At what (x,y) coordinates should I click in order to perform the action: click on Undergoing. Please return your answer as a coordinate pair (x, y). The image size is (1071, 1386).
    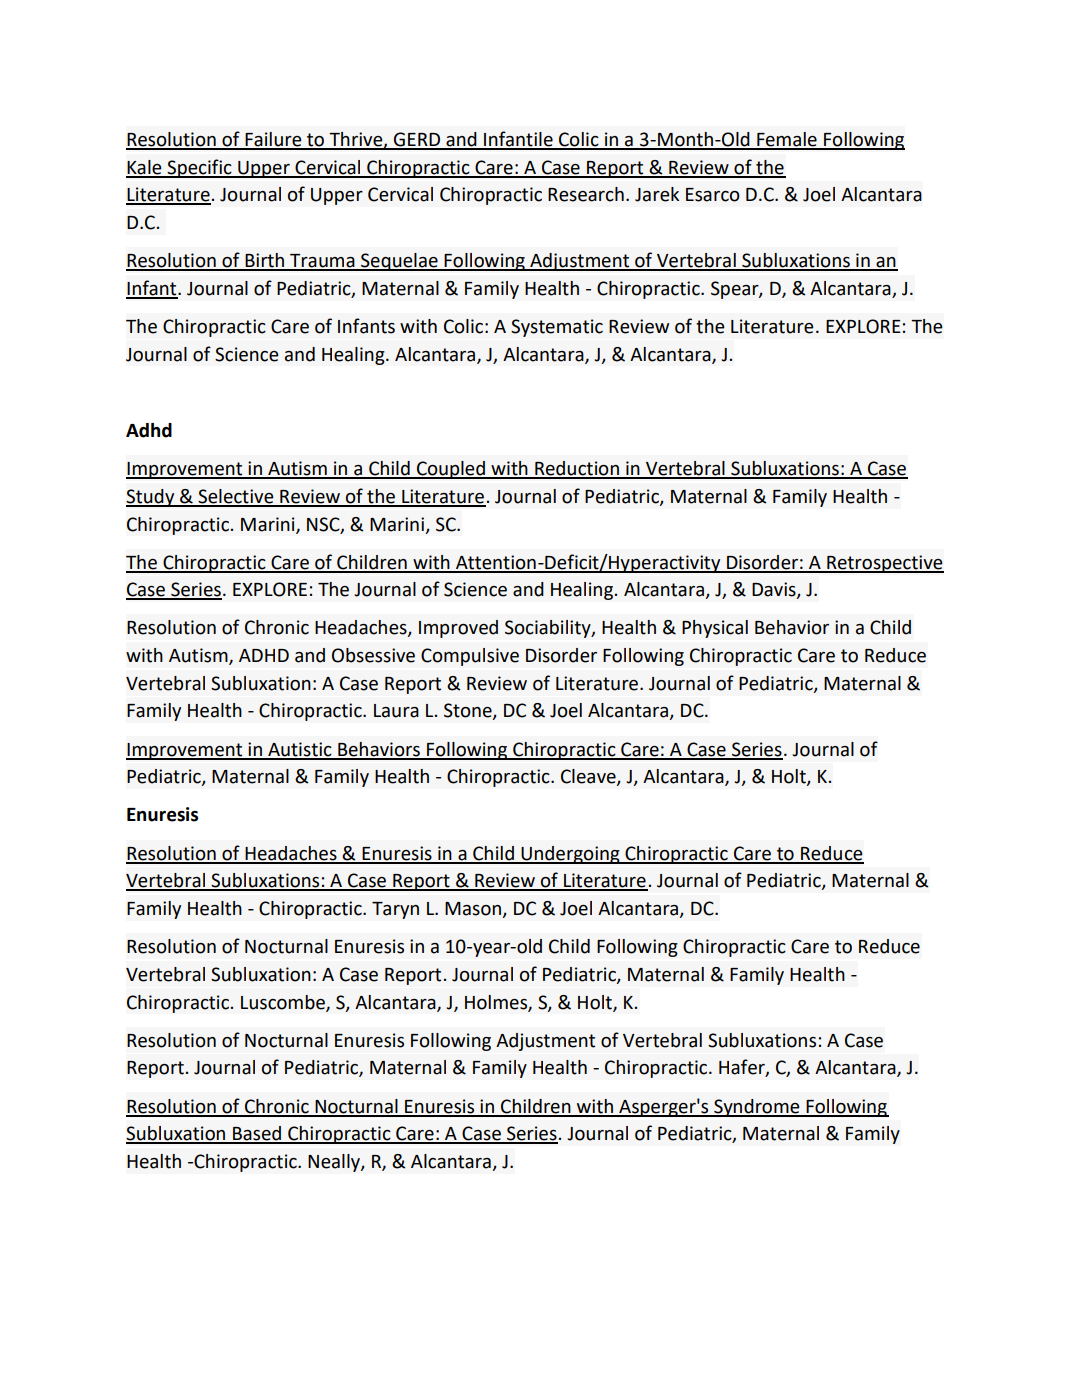
    Looking at the image, I should click on (570, 855).
